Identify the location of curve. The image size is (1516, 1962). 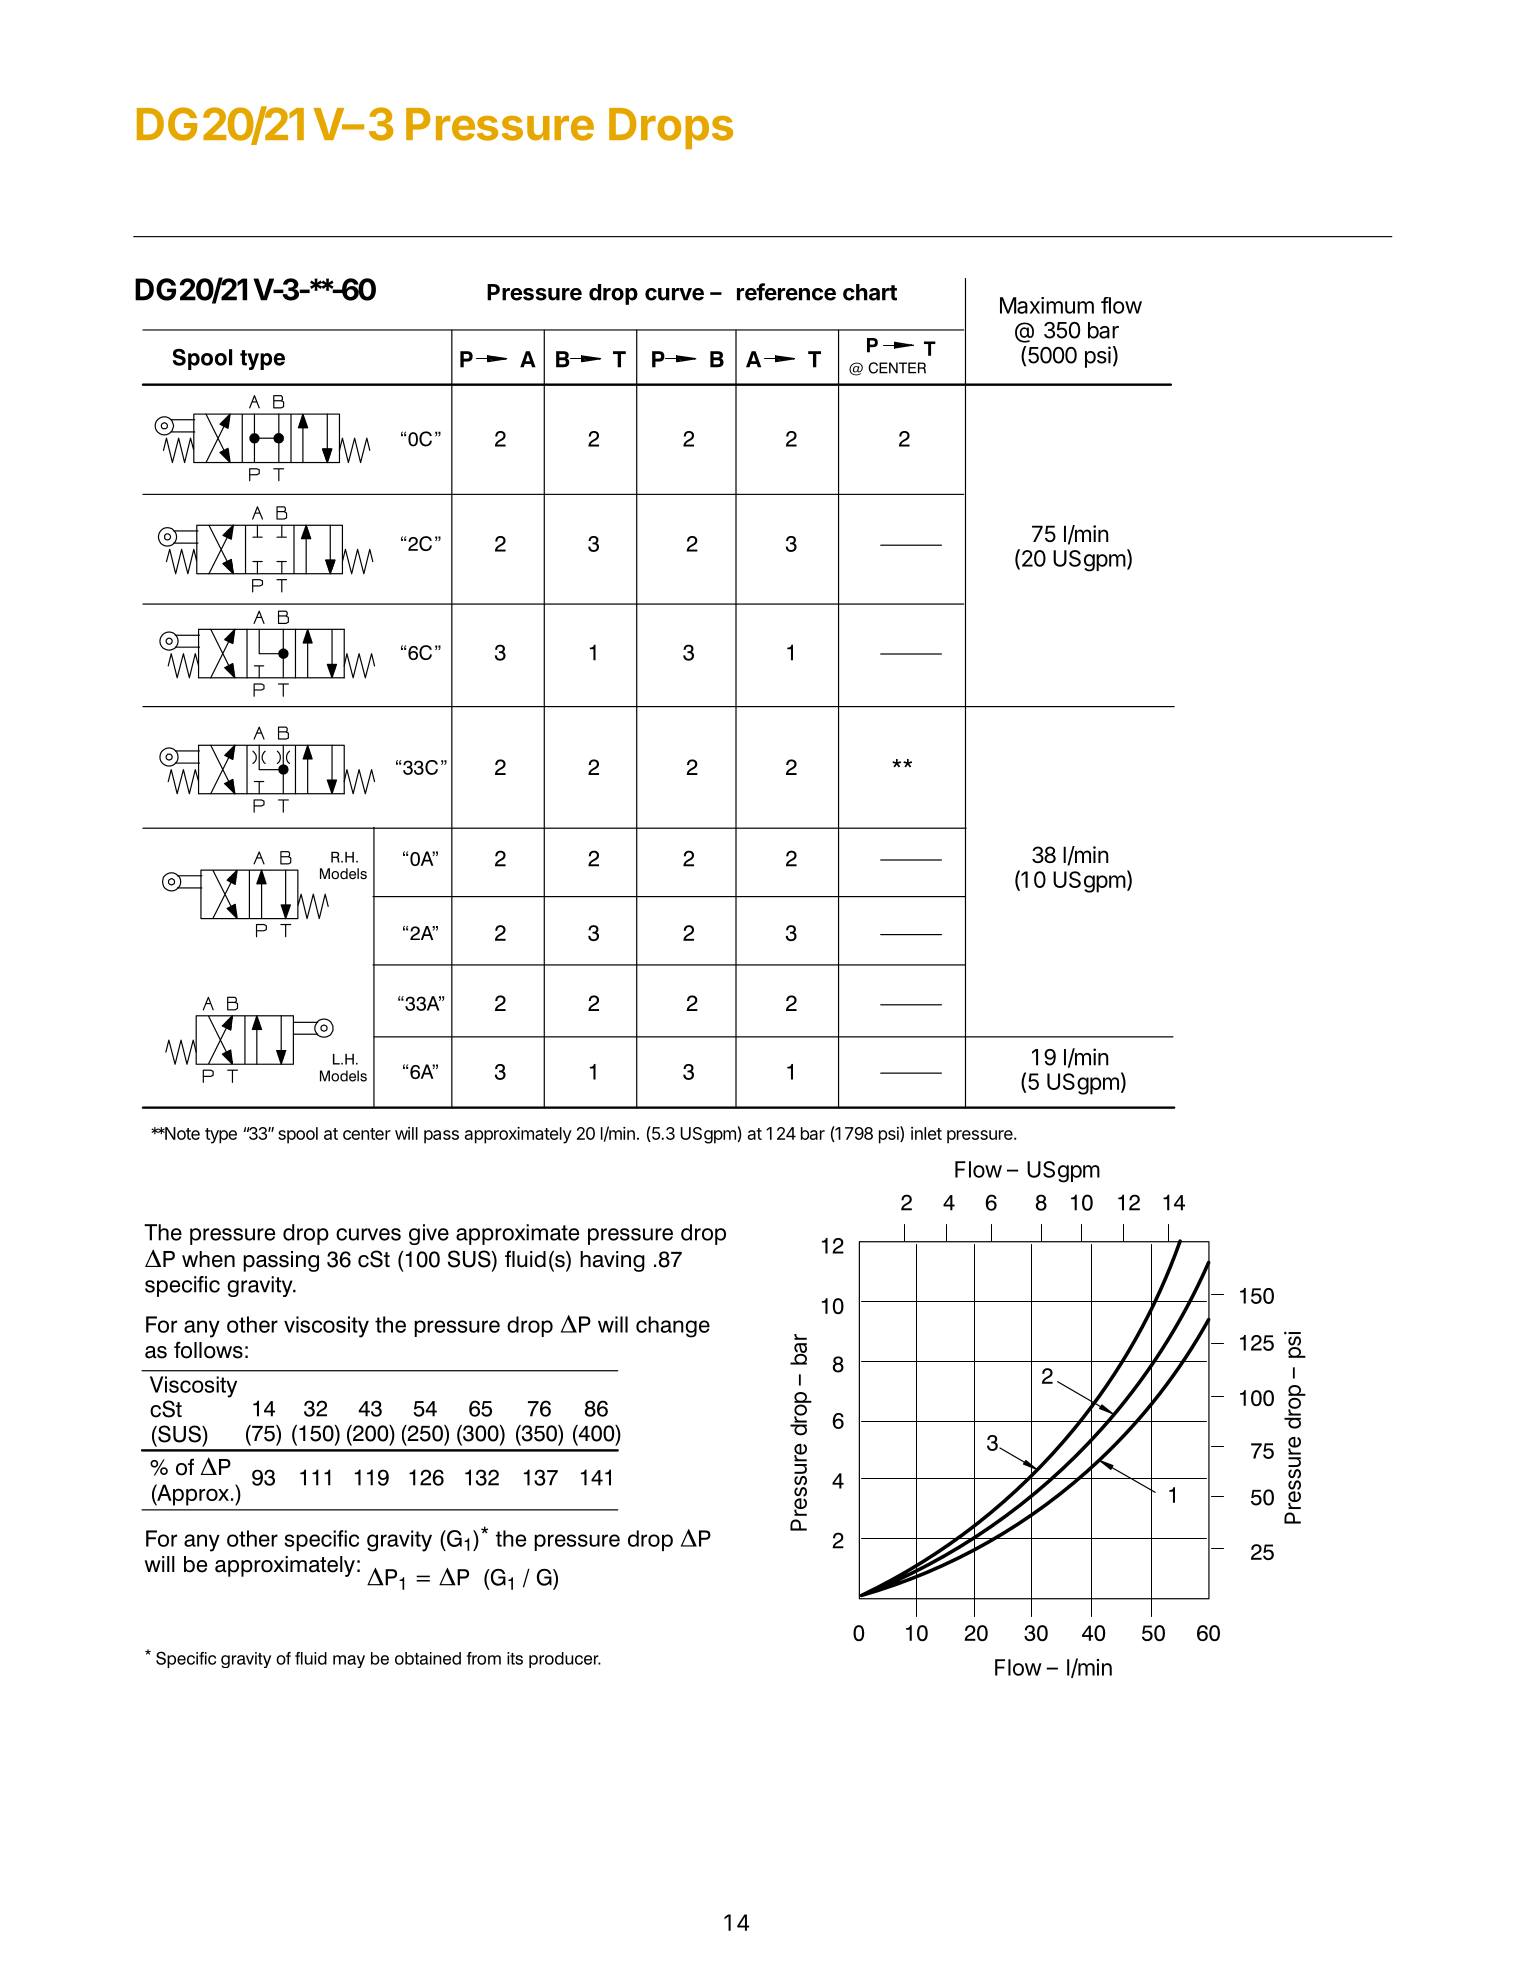
(674, 294).
